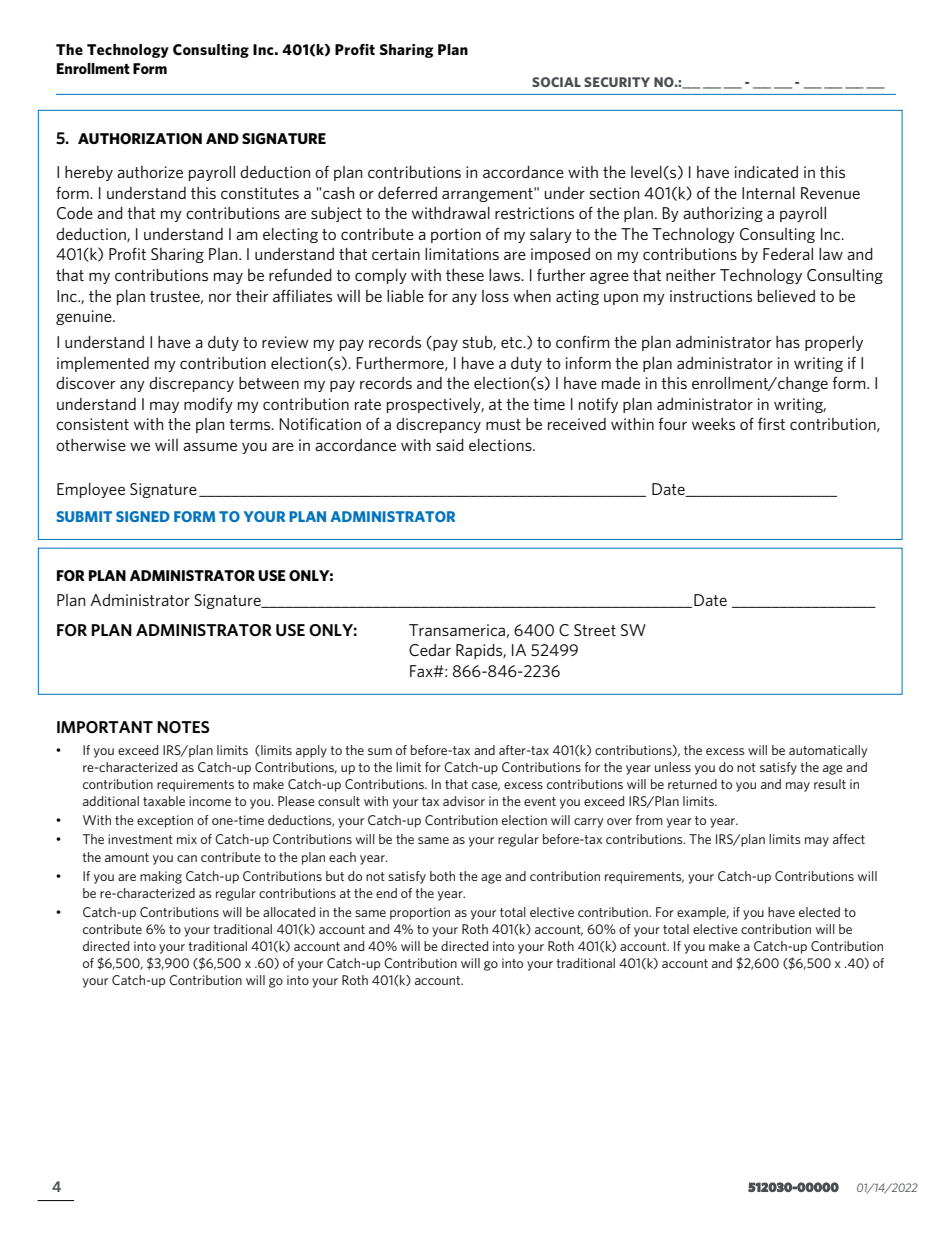 The height and width of the page is (1233, 952). Describe the element at coordinates (450, 445) in the page. I see `said` at that location.
